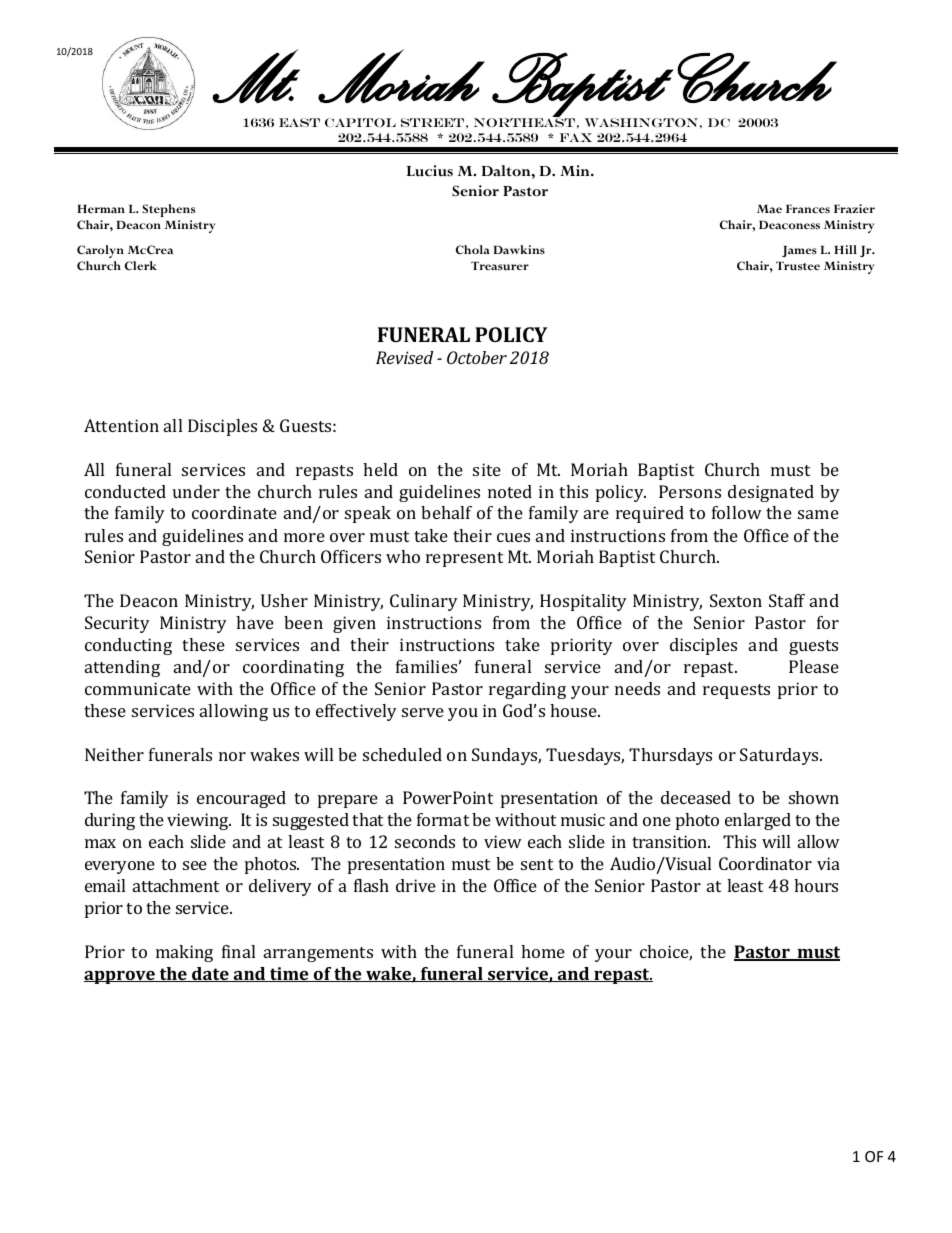  Describe the element at coordinates (121, 425) in the image. I see `Attention` at that location.
